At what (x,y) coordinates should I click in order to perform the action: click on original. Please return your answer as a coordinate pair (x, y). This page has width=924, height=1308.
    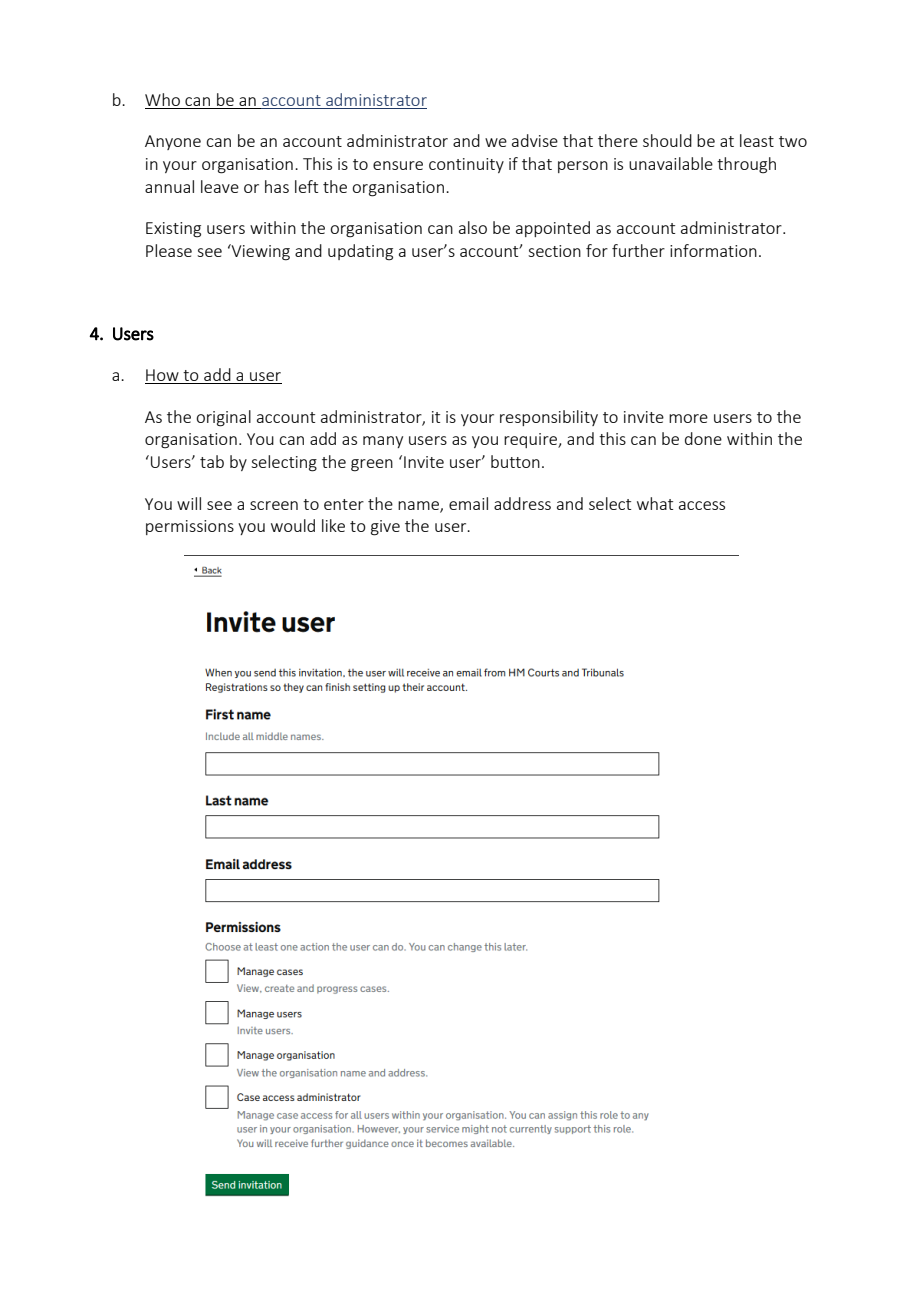
    Looking at the image, I should click on (223, 418).
